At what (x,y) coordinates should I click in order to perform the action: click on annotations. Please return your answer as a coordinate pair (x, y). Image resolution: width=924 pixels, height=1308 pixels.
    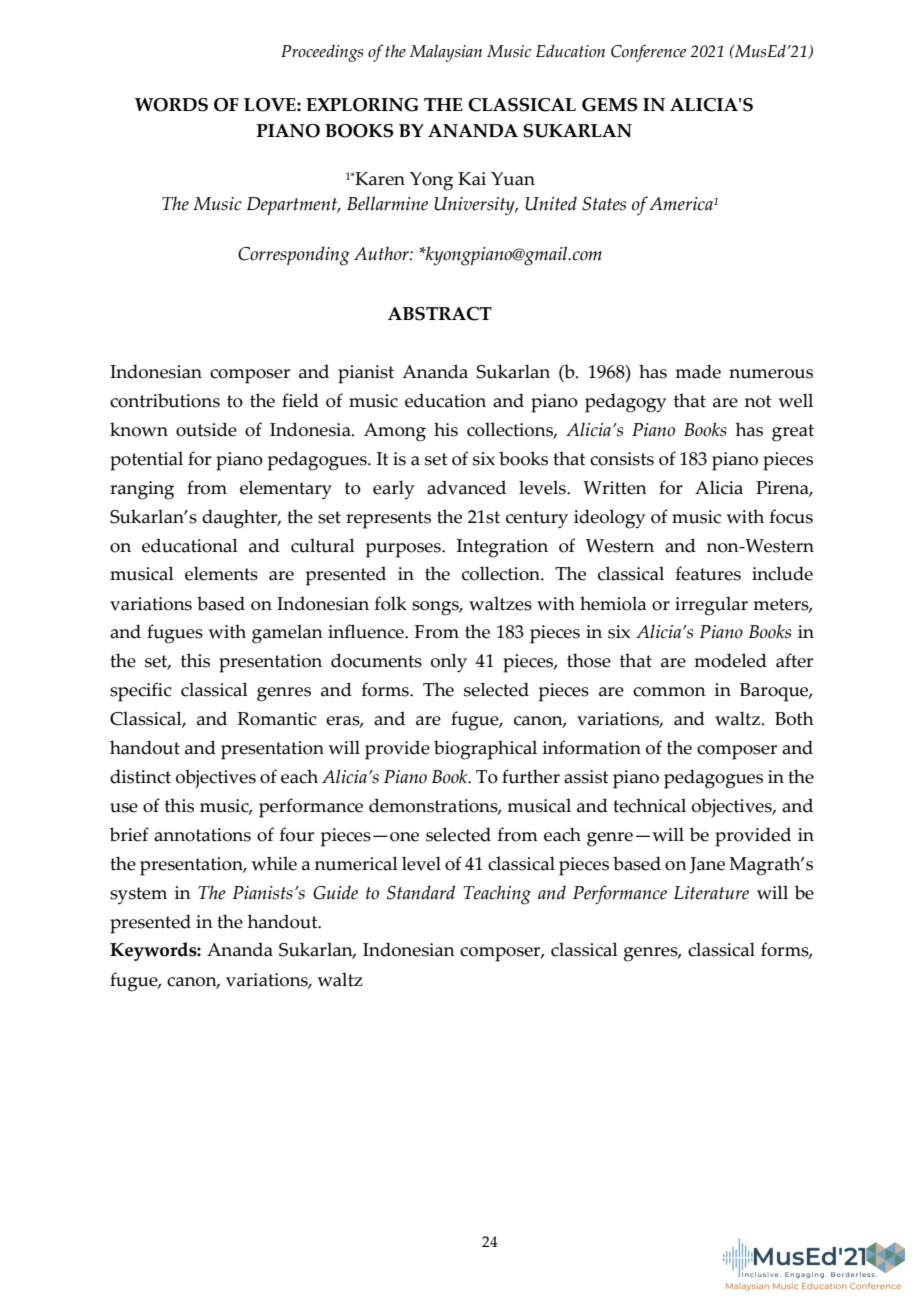
    Looking at the image, I should click on (202, 835).
